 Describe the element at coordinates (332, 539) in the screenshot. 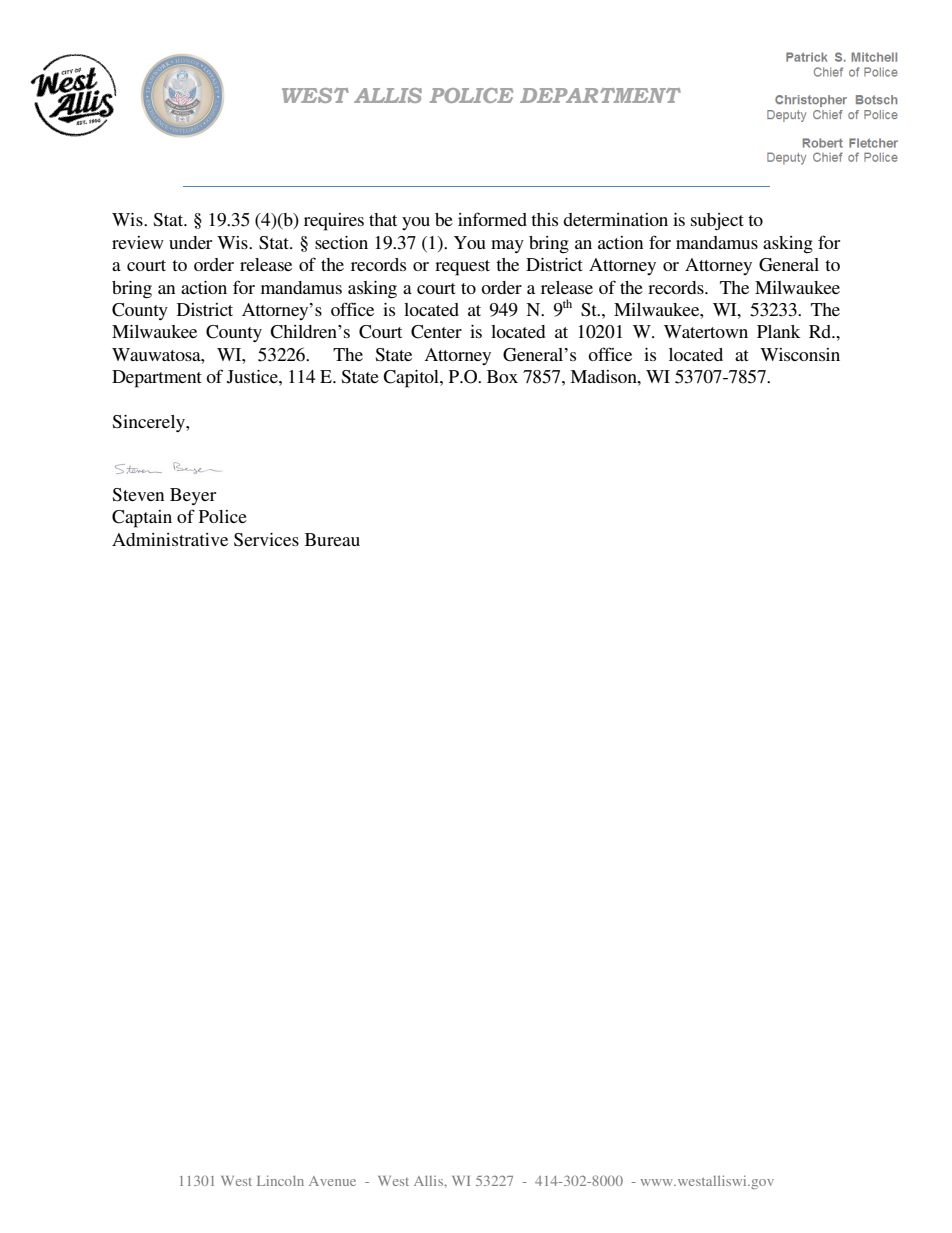

I see `Bureau` at that location.
